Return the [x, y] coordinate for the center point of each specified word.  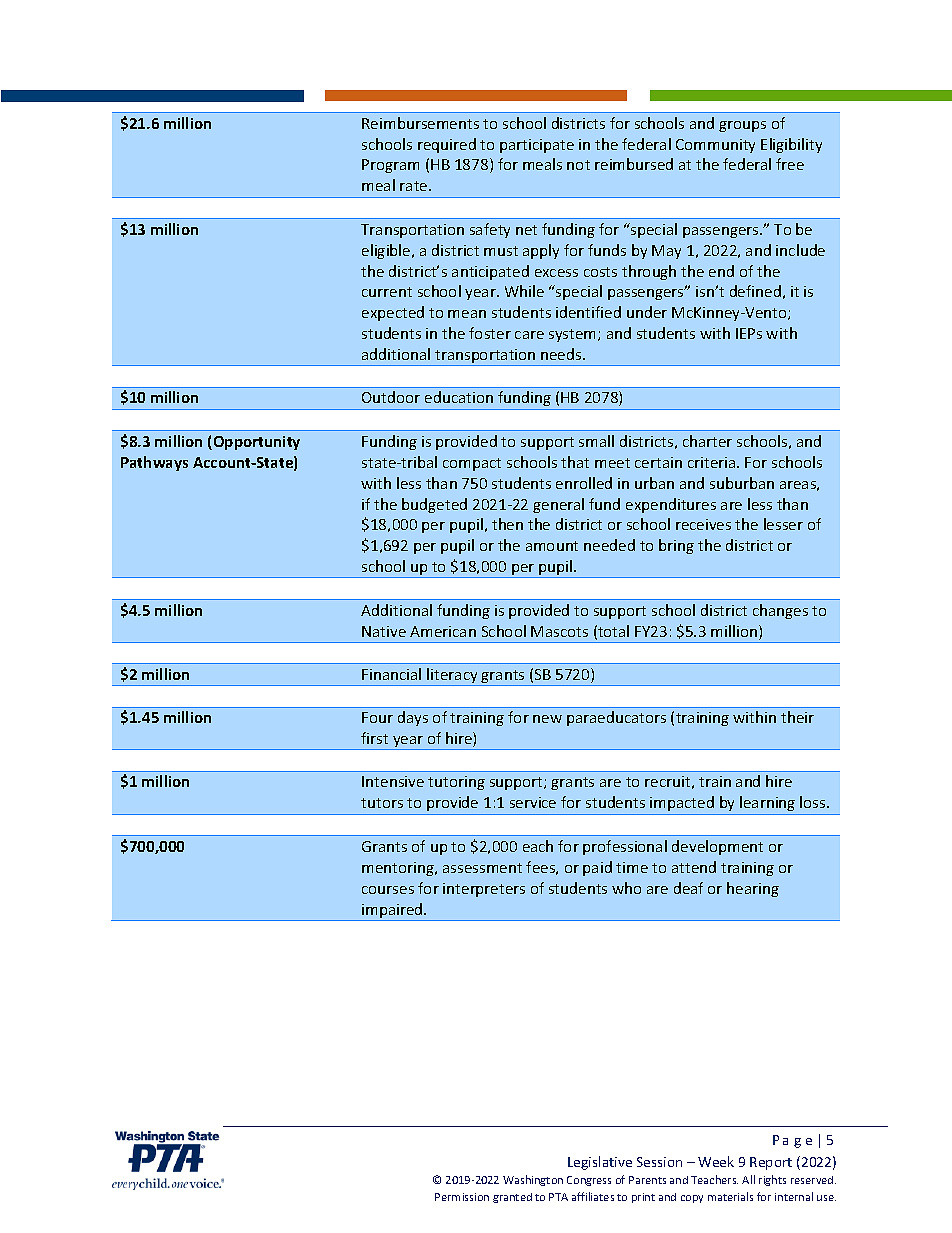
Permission [462, 1197]
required [447, 145]
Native [384, 631]
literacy [453, 677]
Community [715, 146]
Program [390, 166]
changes [780, 611]
